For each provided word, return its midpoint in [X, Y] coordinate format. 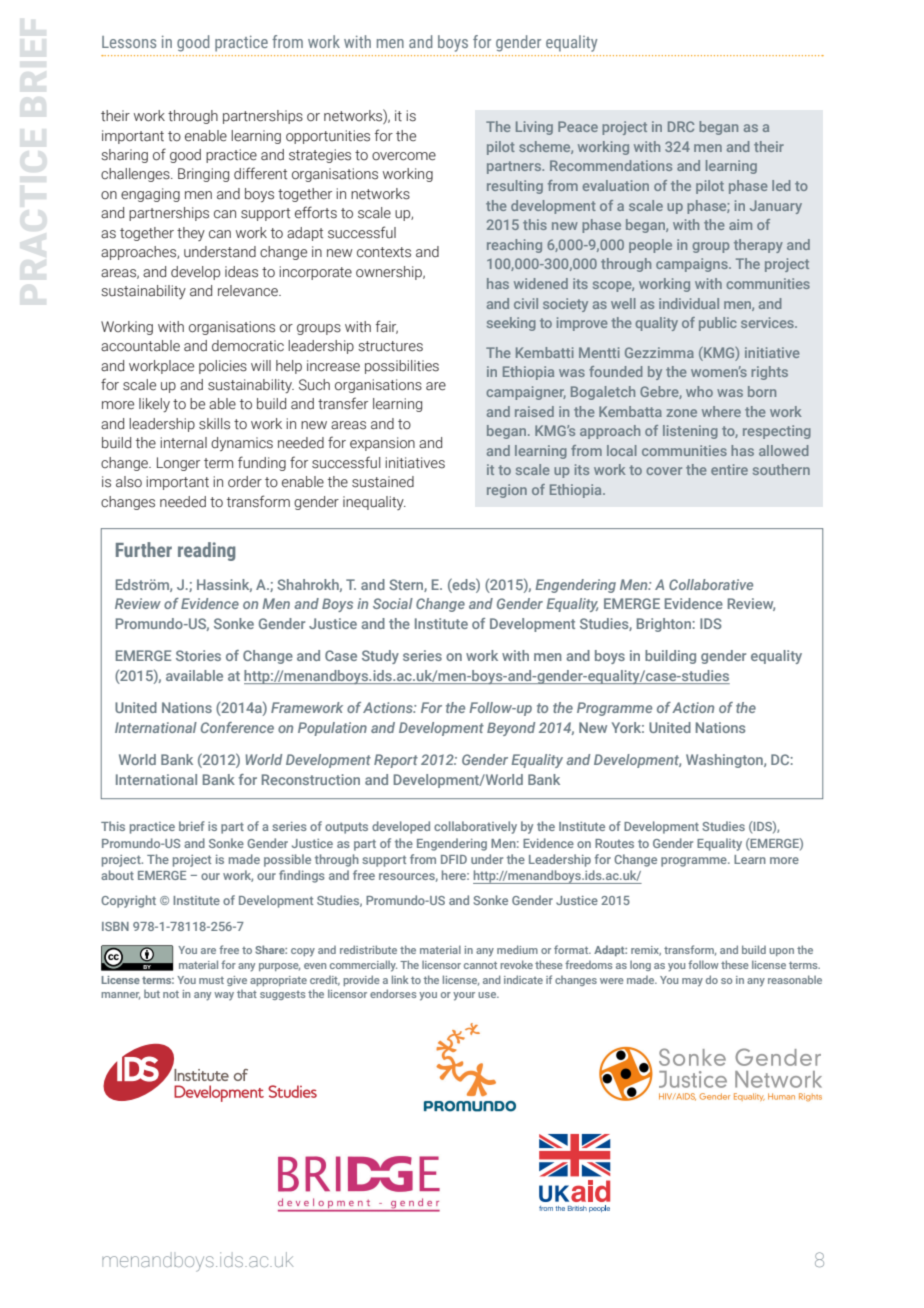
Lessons [129, 42]
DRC [681, 126]
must [211, 980]
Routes [614, 843]
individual [689, 303]
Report [396, 761]
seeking [511, 324]
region [507, 491]
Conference [237, 727]
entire [729, 469]
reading [206, 551]
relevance [249, 291]
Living [534, 128]
